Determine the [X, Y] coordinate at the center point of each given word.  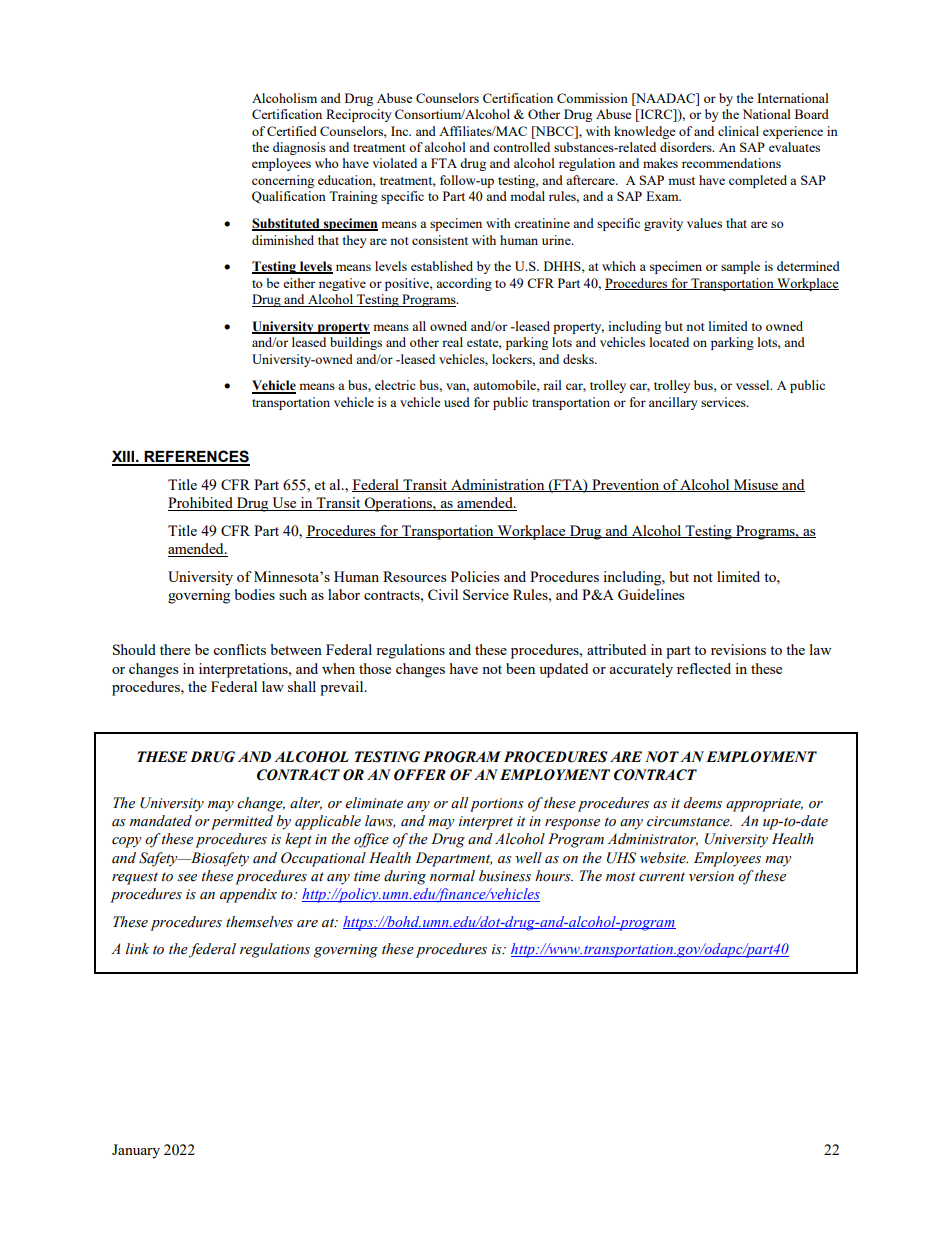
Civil [443, 594]
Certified [292, 131]
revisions [738, 649]
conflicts [239, 649]
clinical [738, 131]
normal [452, 876]
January [136, 1151]
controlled [521, 147]
